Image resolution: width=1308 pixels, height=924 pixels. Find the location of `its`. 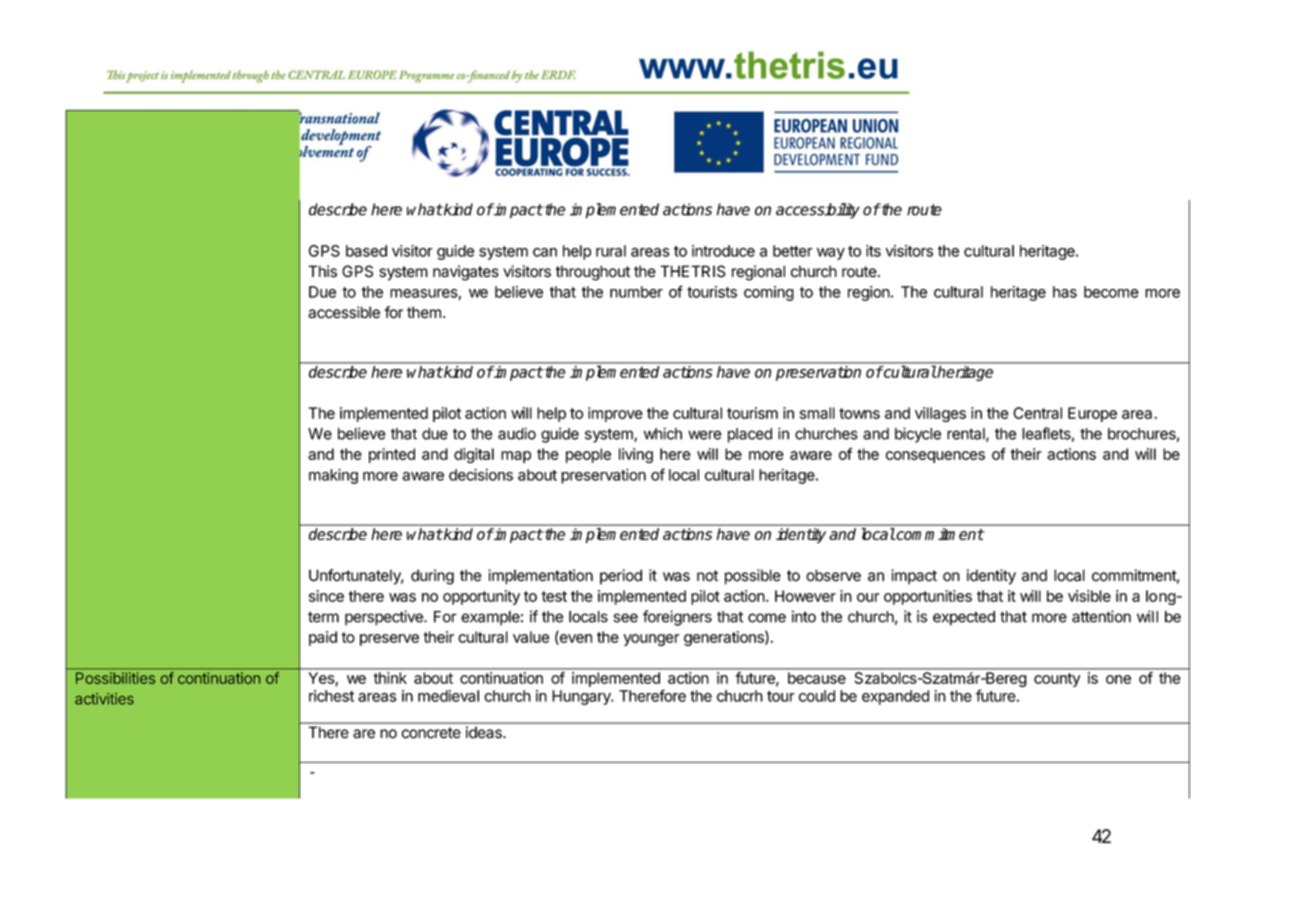

its is located at coordinates (873, 251).
